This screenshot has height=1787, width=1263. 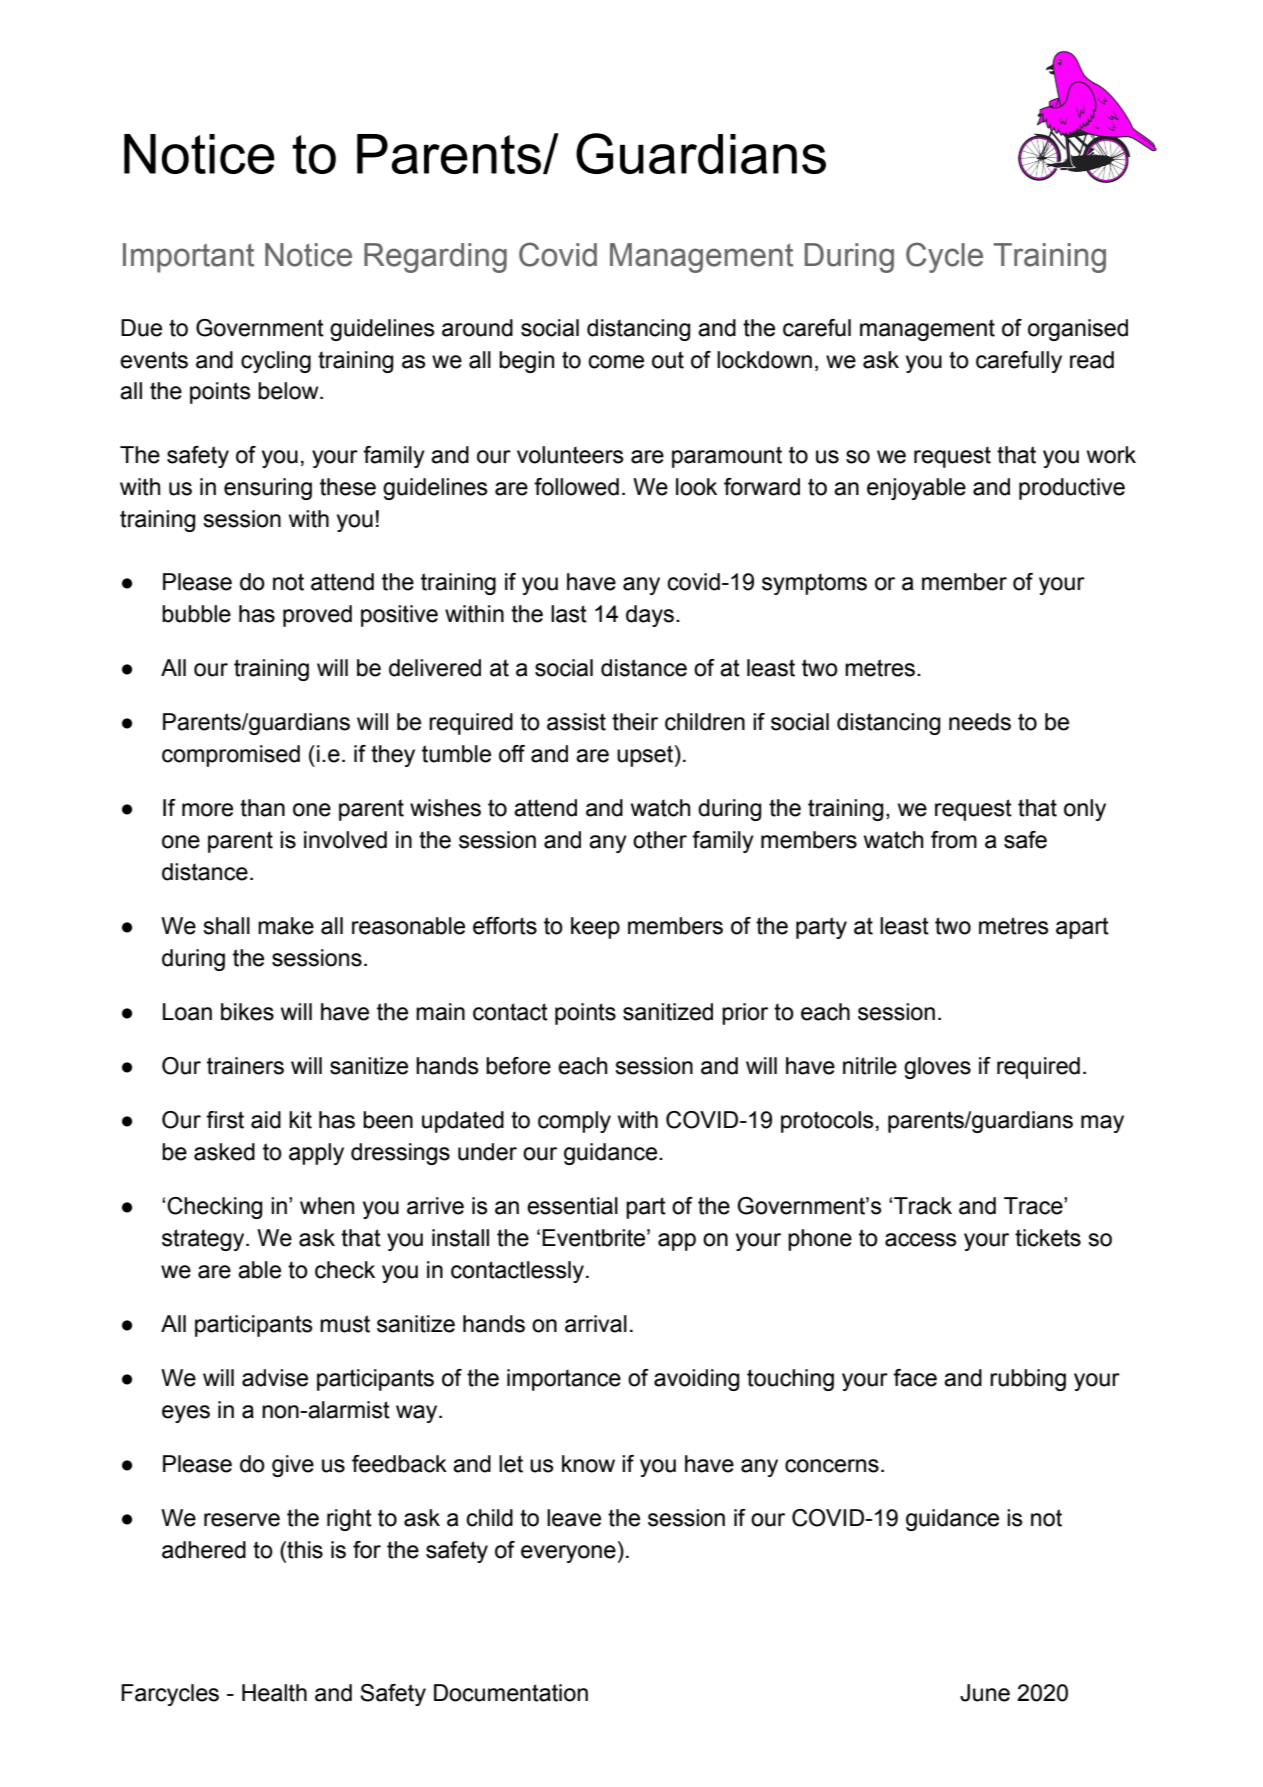 What do you see at coordinates (274, 1693) in the screenshot?
I see `Health` at bounding box center [274, 1693].
